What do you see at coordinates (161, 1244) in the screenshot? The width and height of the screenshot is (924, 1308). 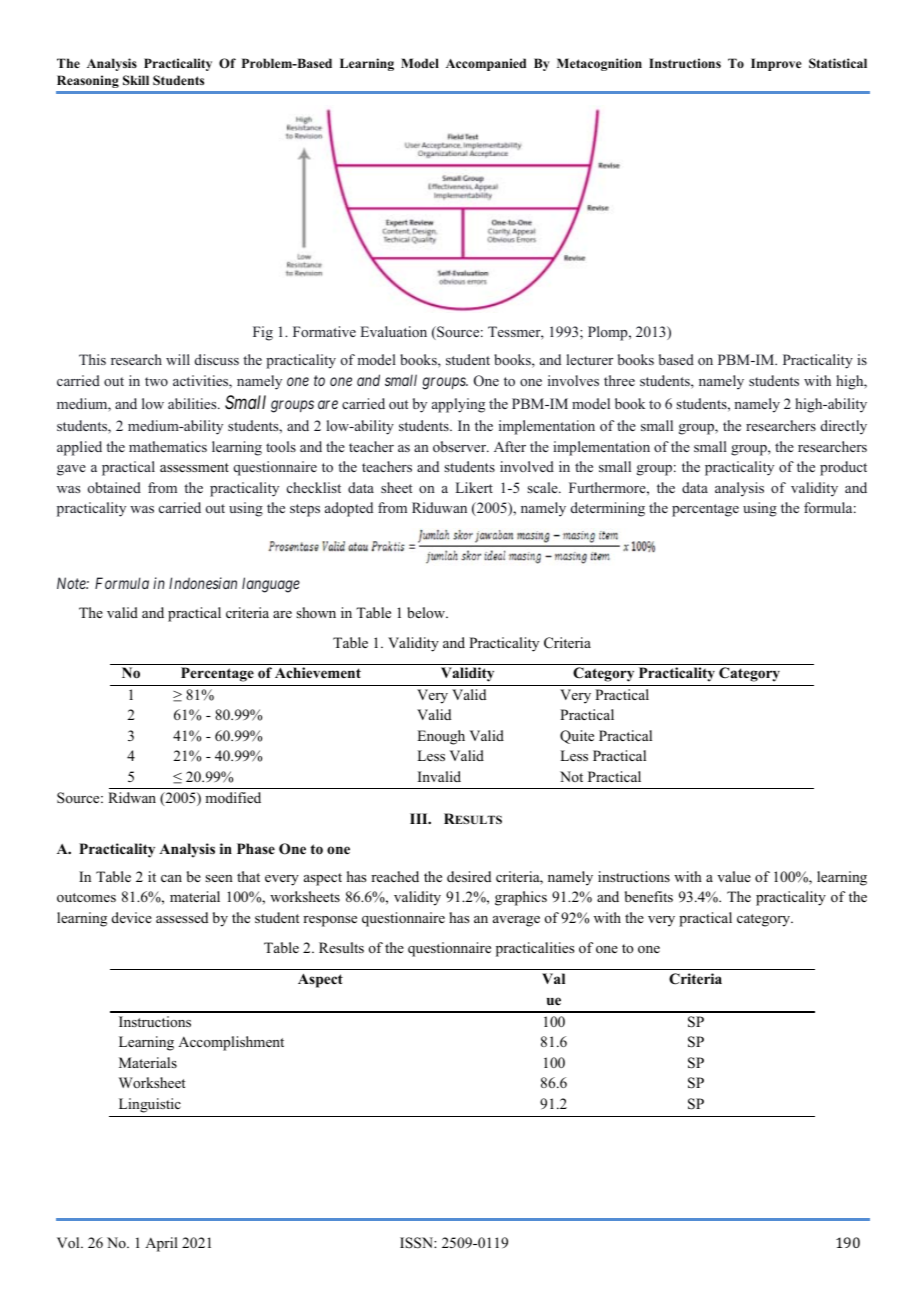 I see `April` at bounding box center [161, 1244].
